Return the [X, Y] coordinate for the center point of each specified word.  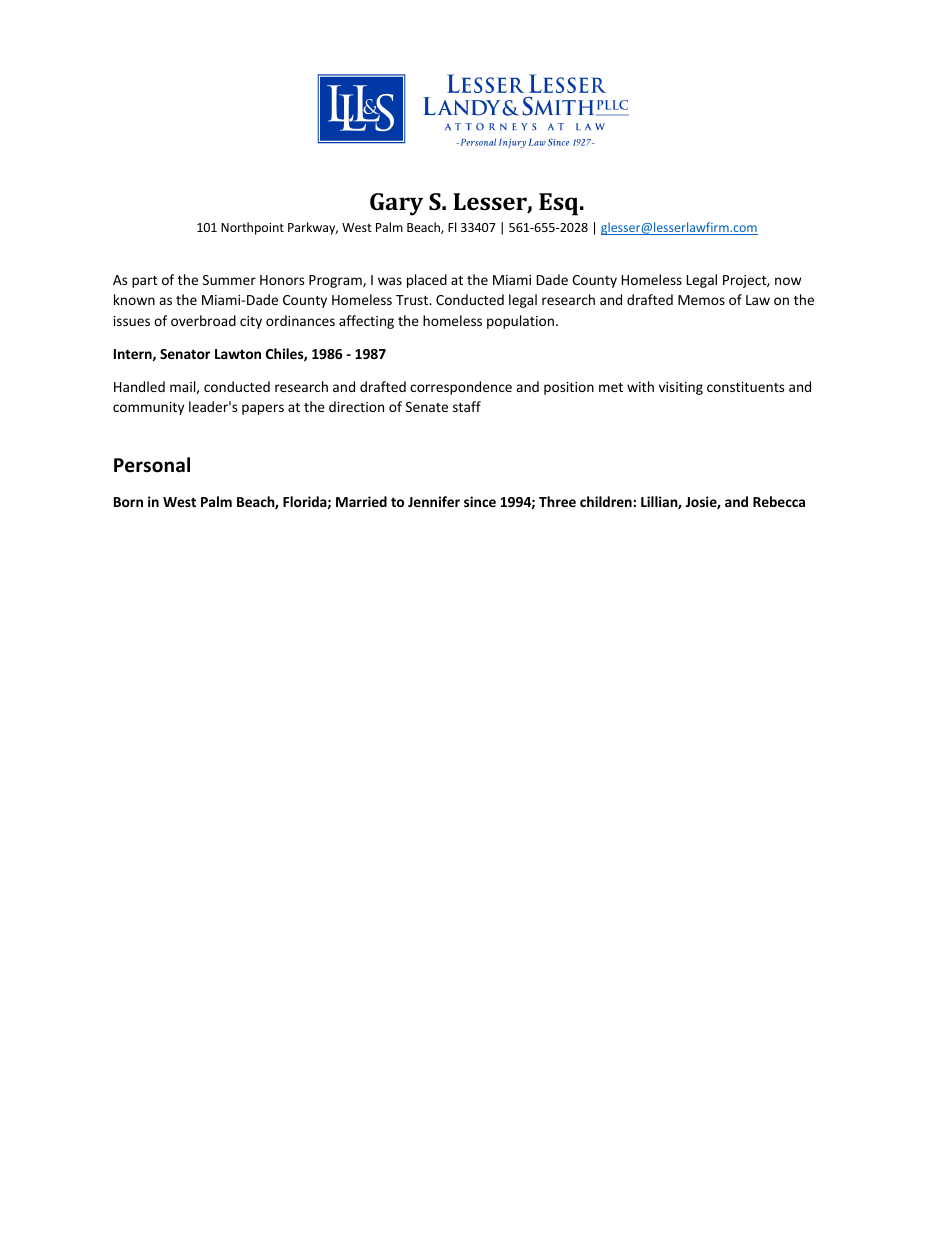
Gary [396, 204]
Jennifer [434, 501]
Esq [560, 204]
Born [128, 502]
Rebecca [779, 501]
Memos [701, 300]
